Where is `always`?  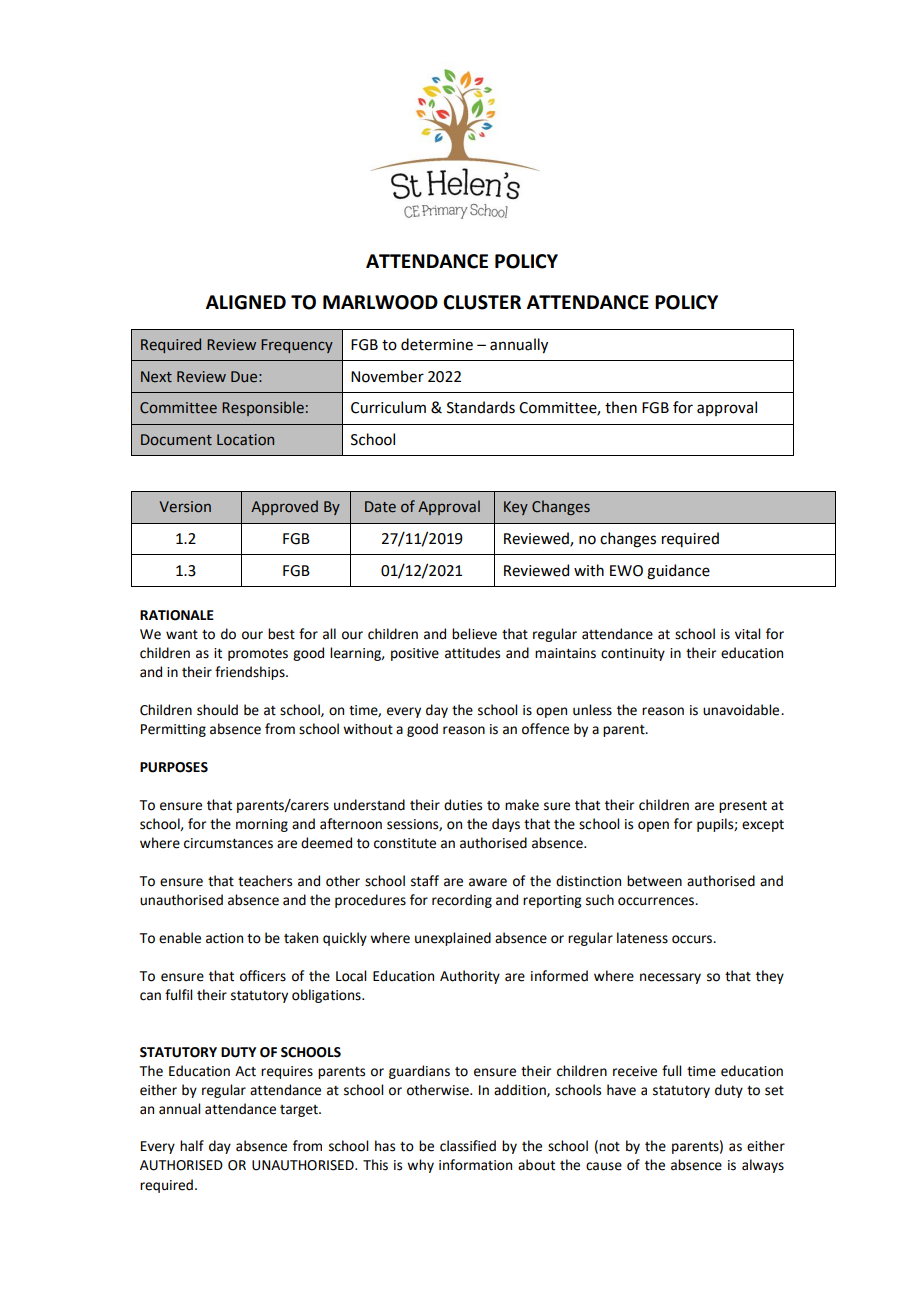 always is located at coordinates (763, 1166).
